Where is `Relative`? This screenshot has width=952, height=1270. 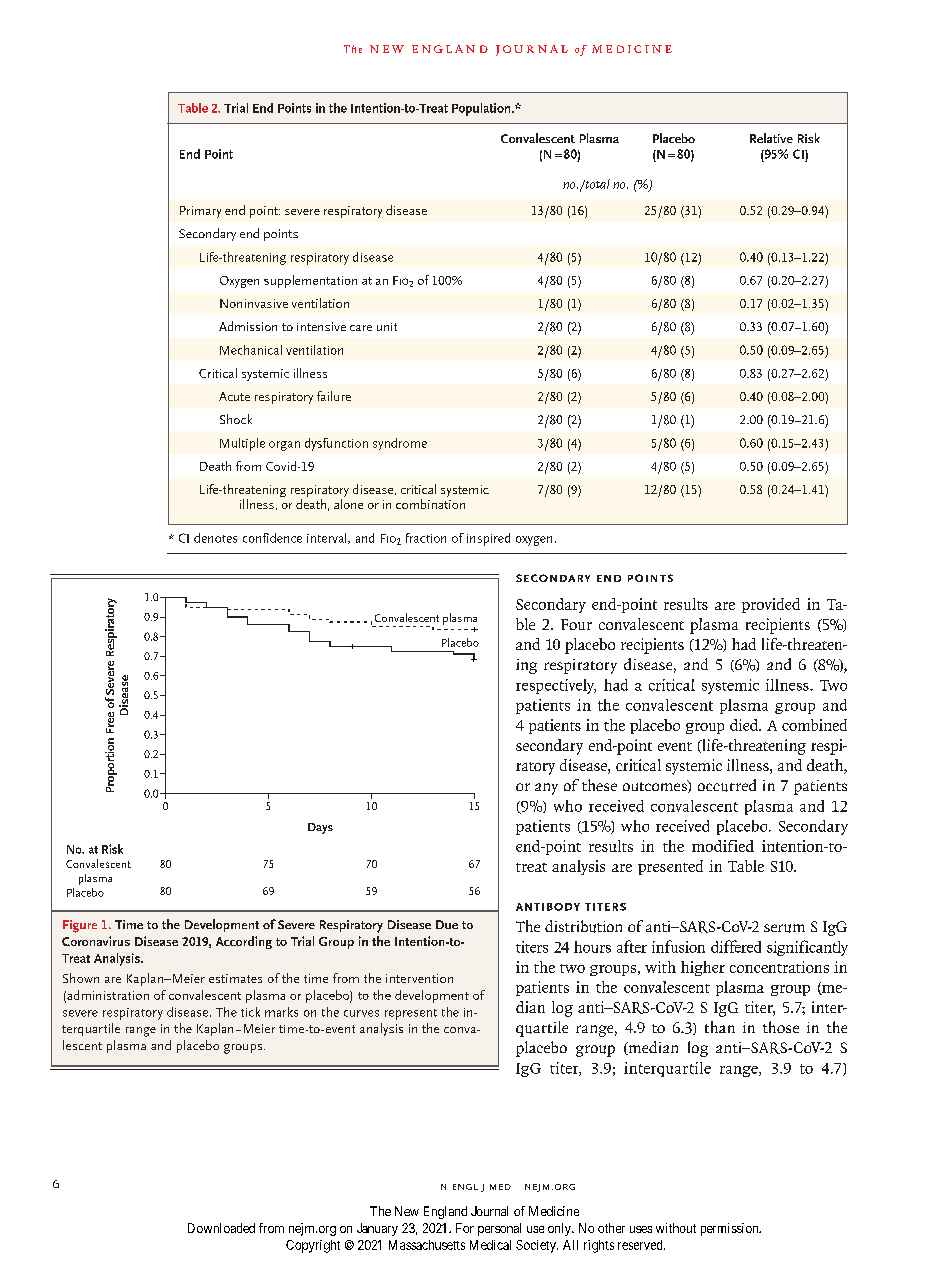 Relative is located at coordinates (771, 138).
